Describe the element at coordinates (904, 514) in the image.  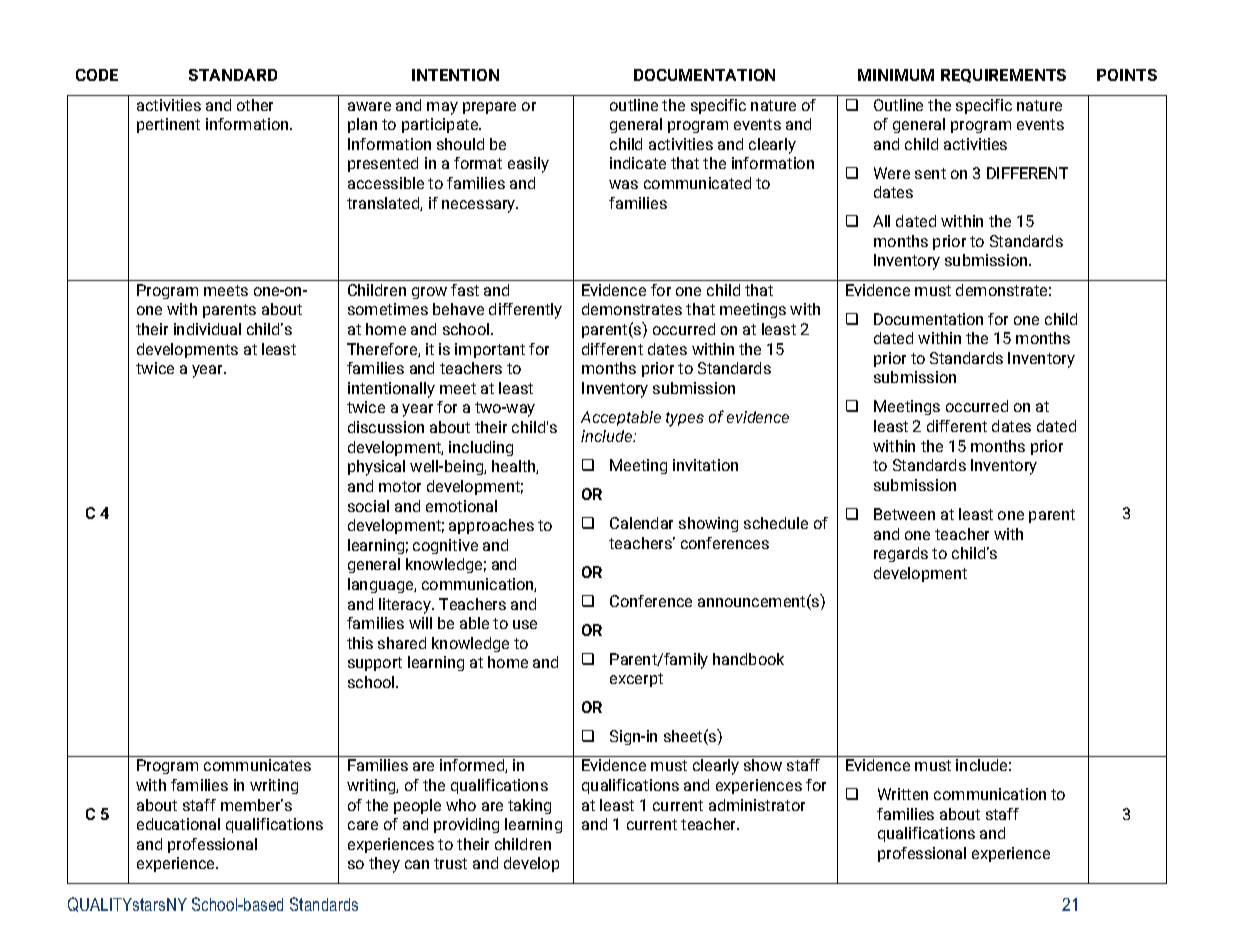
I see `Between` at that location.
